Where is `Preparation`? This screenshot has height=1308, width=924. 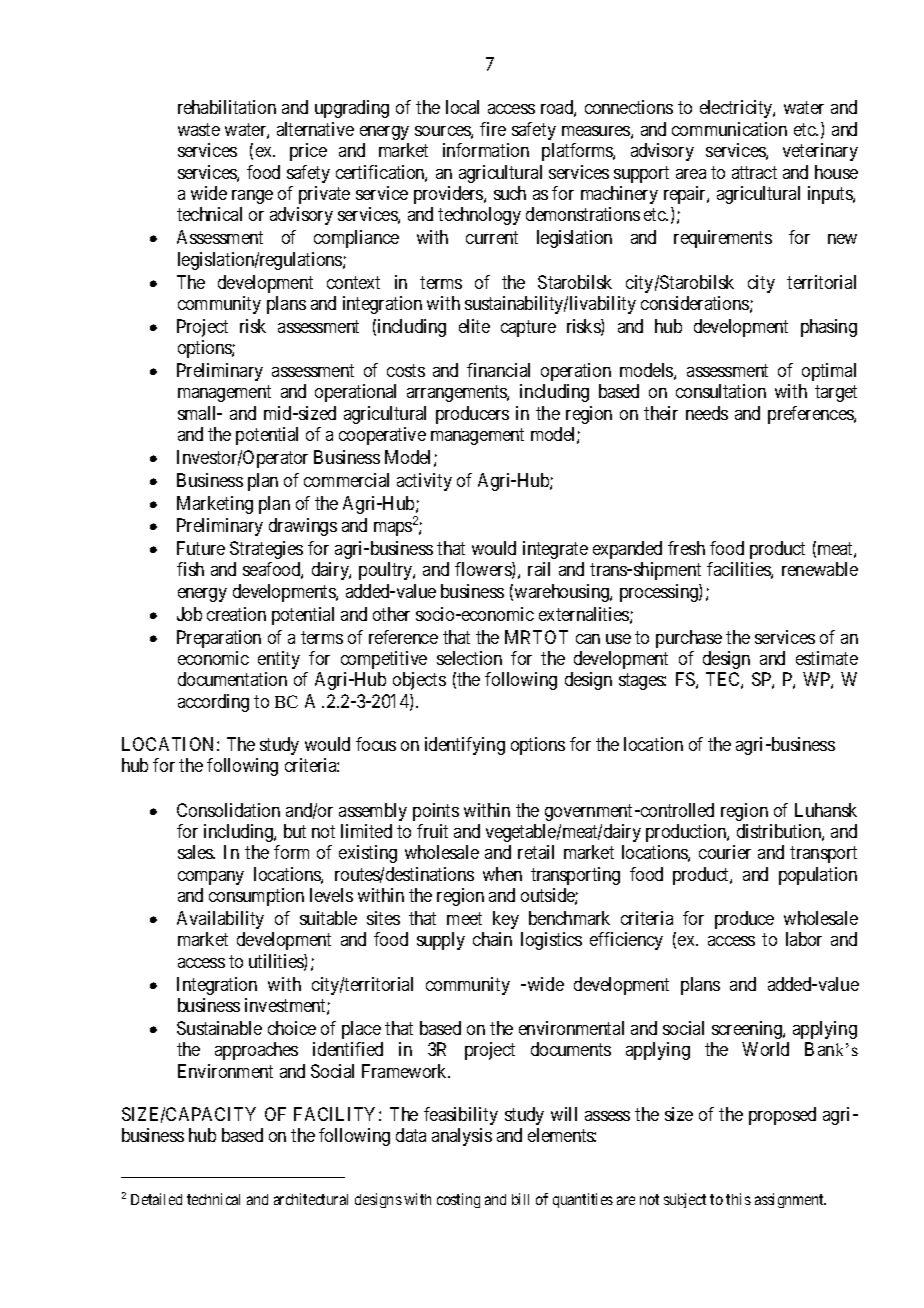
Preparation is located at coordinates (219, 639).
